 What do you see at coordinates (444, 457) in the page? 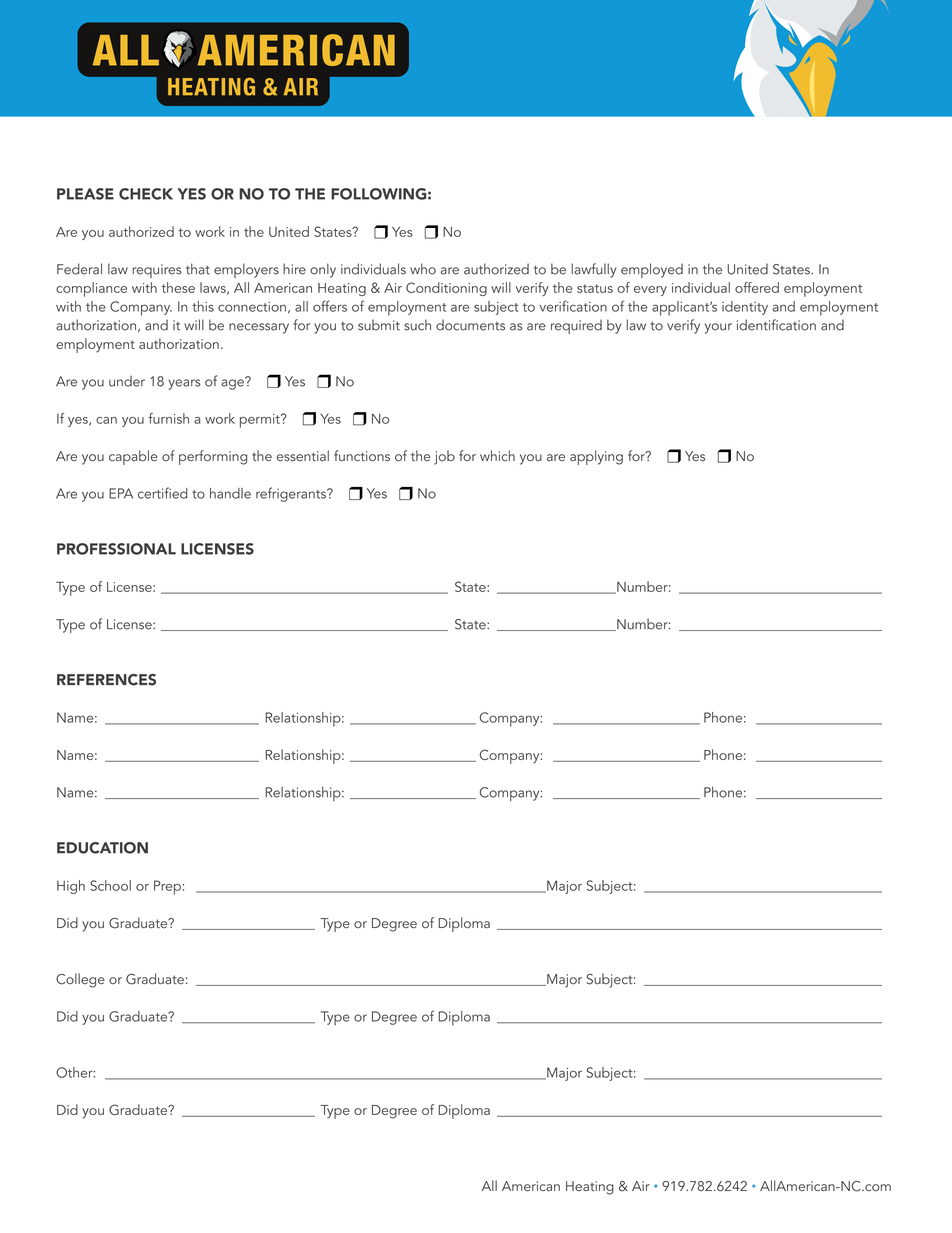
I see `job` at bounding box center [444, 457].
